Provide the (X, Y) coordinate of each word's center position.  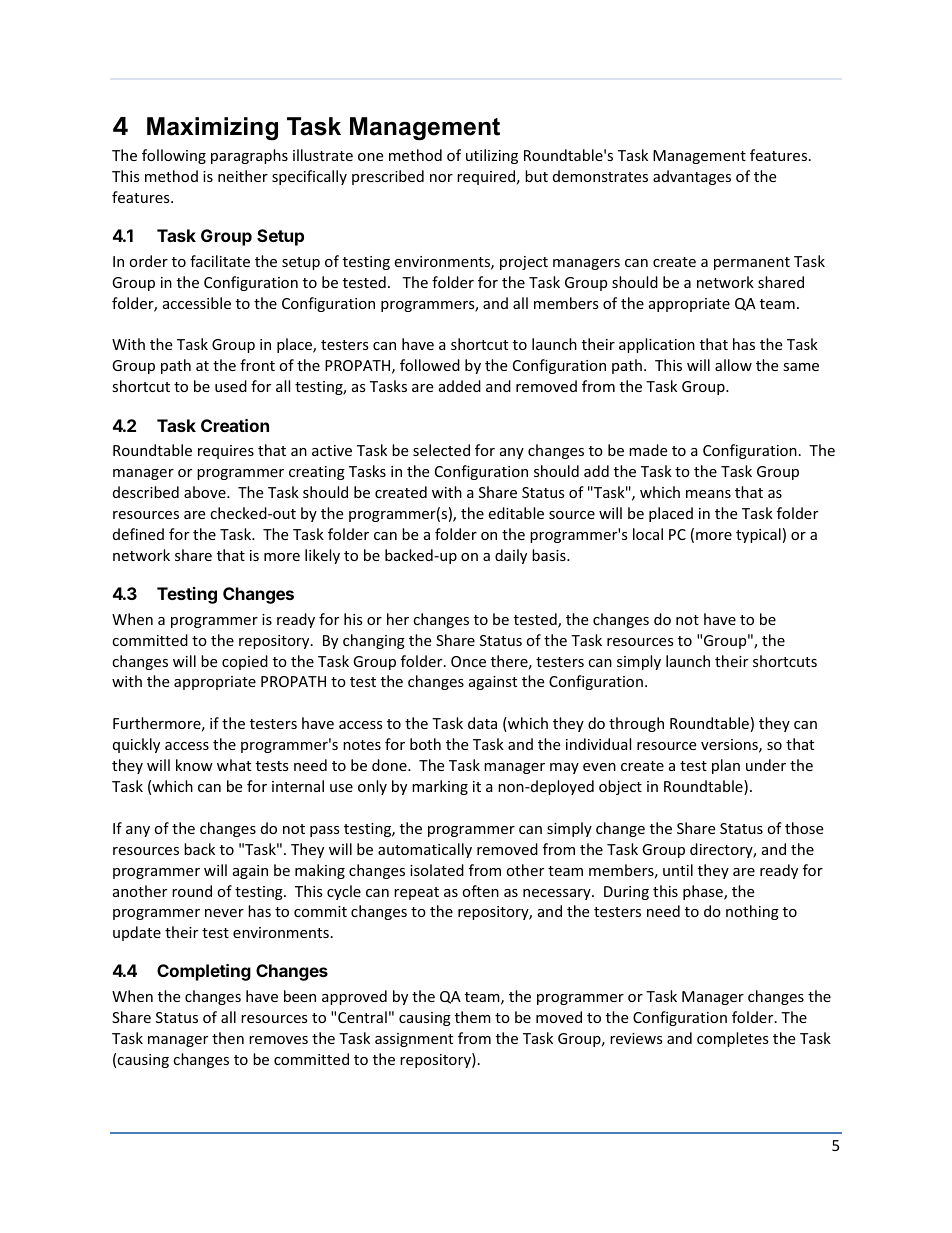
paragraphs (249, 156)
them (473, 1017)
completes (733, 1039)
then (228, 1038)
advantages (692, 177)
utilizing (492, 156)
